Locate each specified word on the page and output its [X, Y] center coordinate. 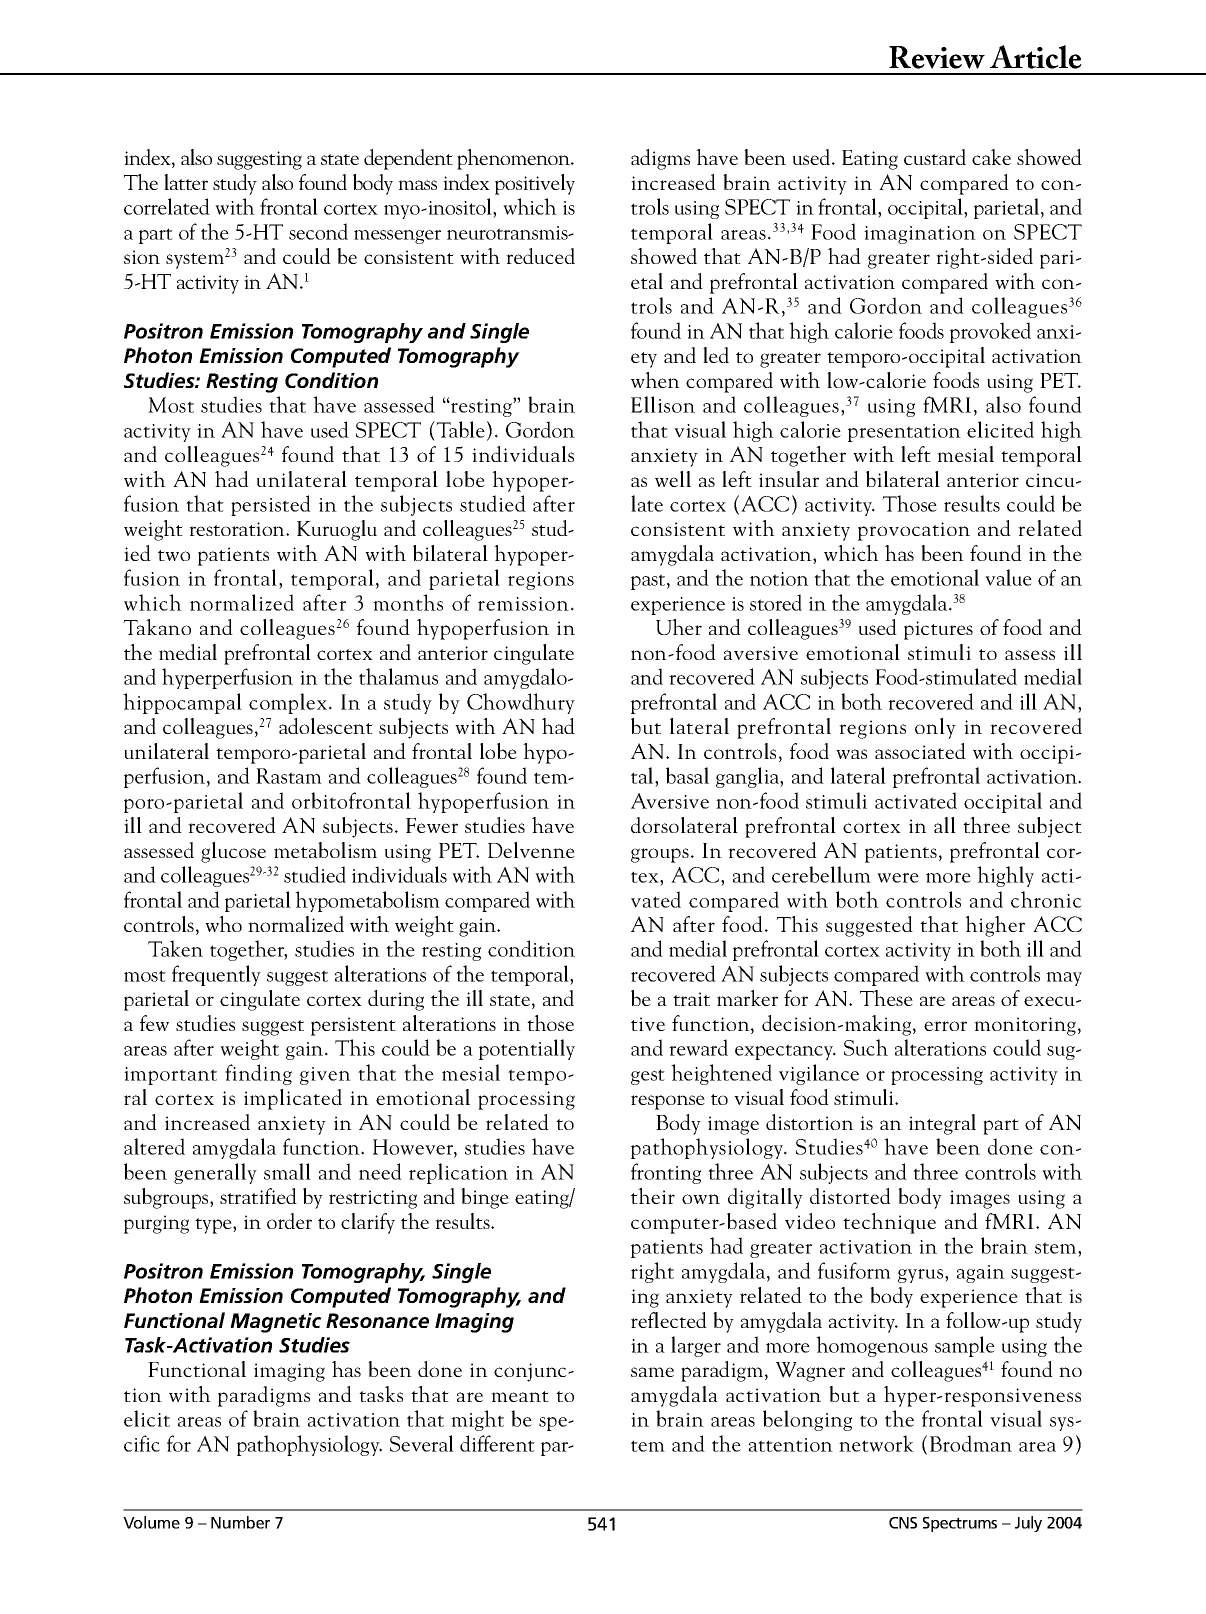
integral [942, 1124]
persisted [271, 505]
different [497, 1443]
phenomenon [515, 159]
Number [240, 1522]
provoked [990, 332]
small [287, 1171]
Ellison [663, 404]
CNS [903, 1523]
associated [920, 751]
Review [937, 57]
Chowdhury [521, 703]
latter [186, 182]
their [653, 1196]
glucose [233, 852]
